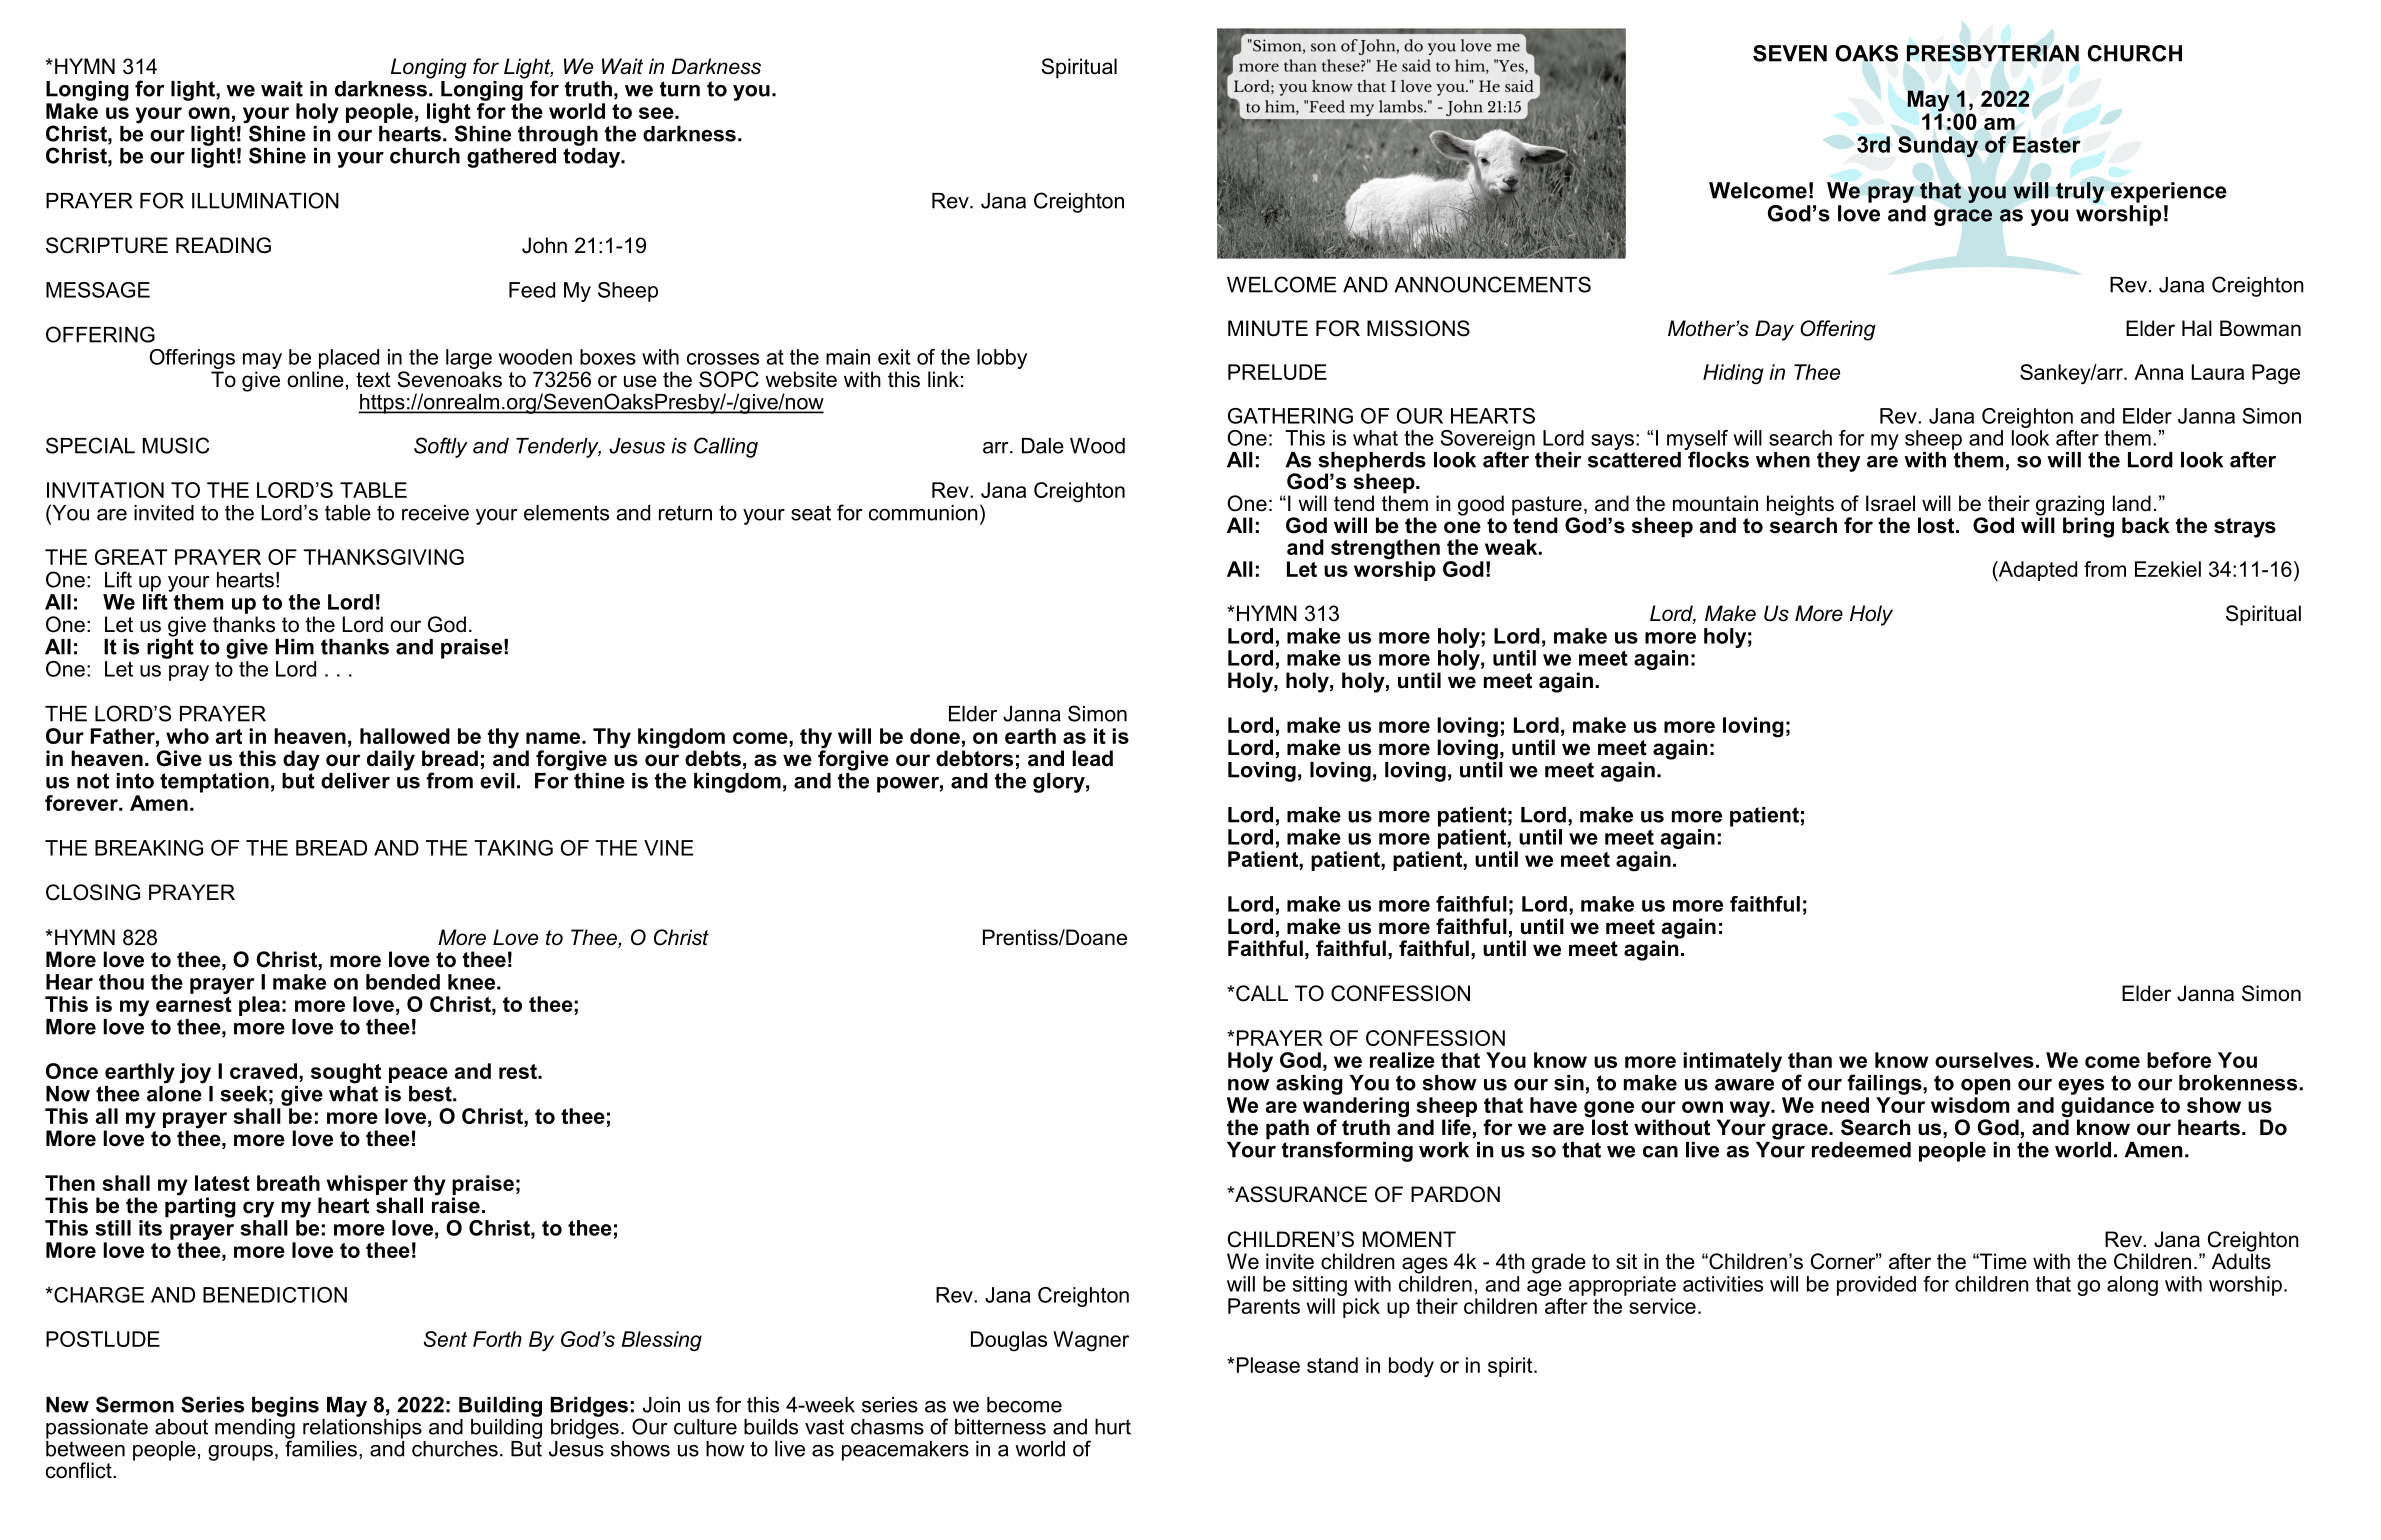 The image size is (2381, 1540). I want to click on PRESBYTERIAN, so click(1993, 53).
